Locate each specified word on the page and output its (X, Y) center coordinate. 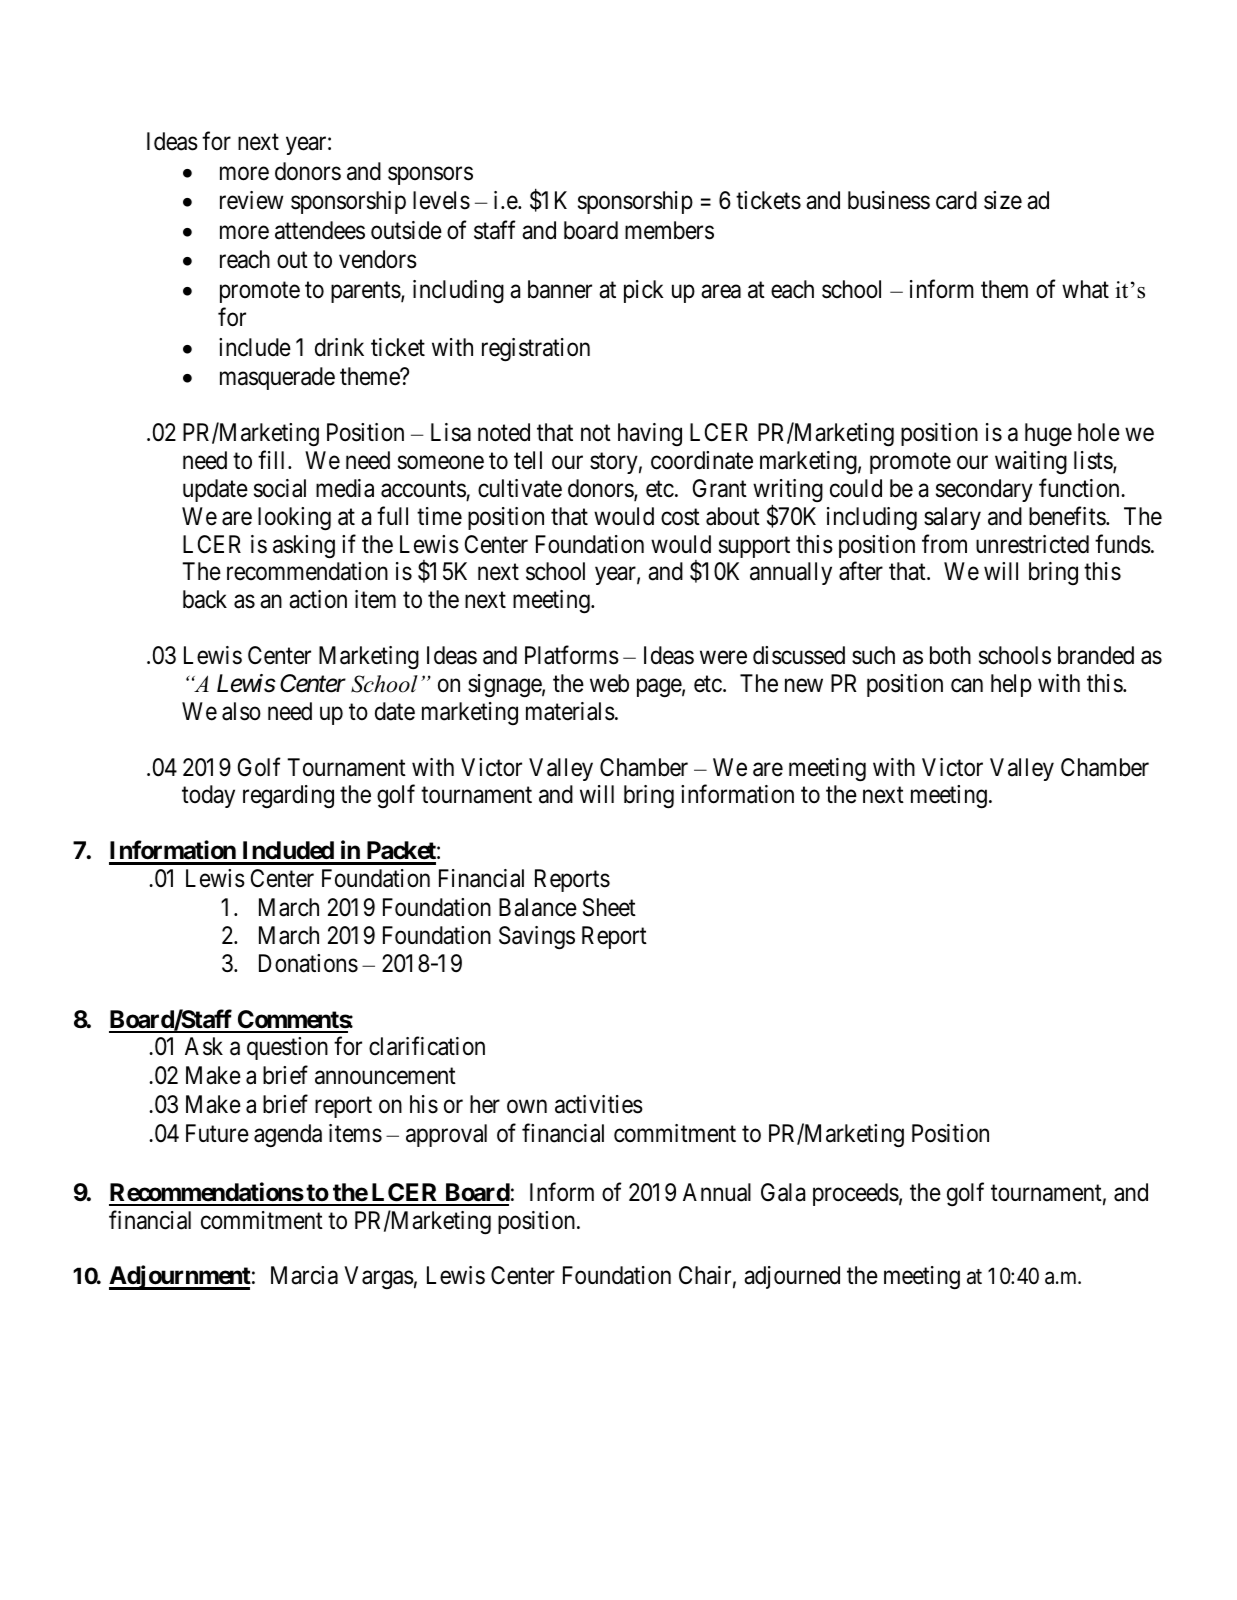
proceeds (856, 1194)
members (669, 230)
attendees (320, 230)
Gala (783, 1192)
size (1003, 200)
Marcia (304, 1275)
